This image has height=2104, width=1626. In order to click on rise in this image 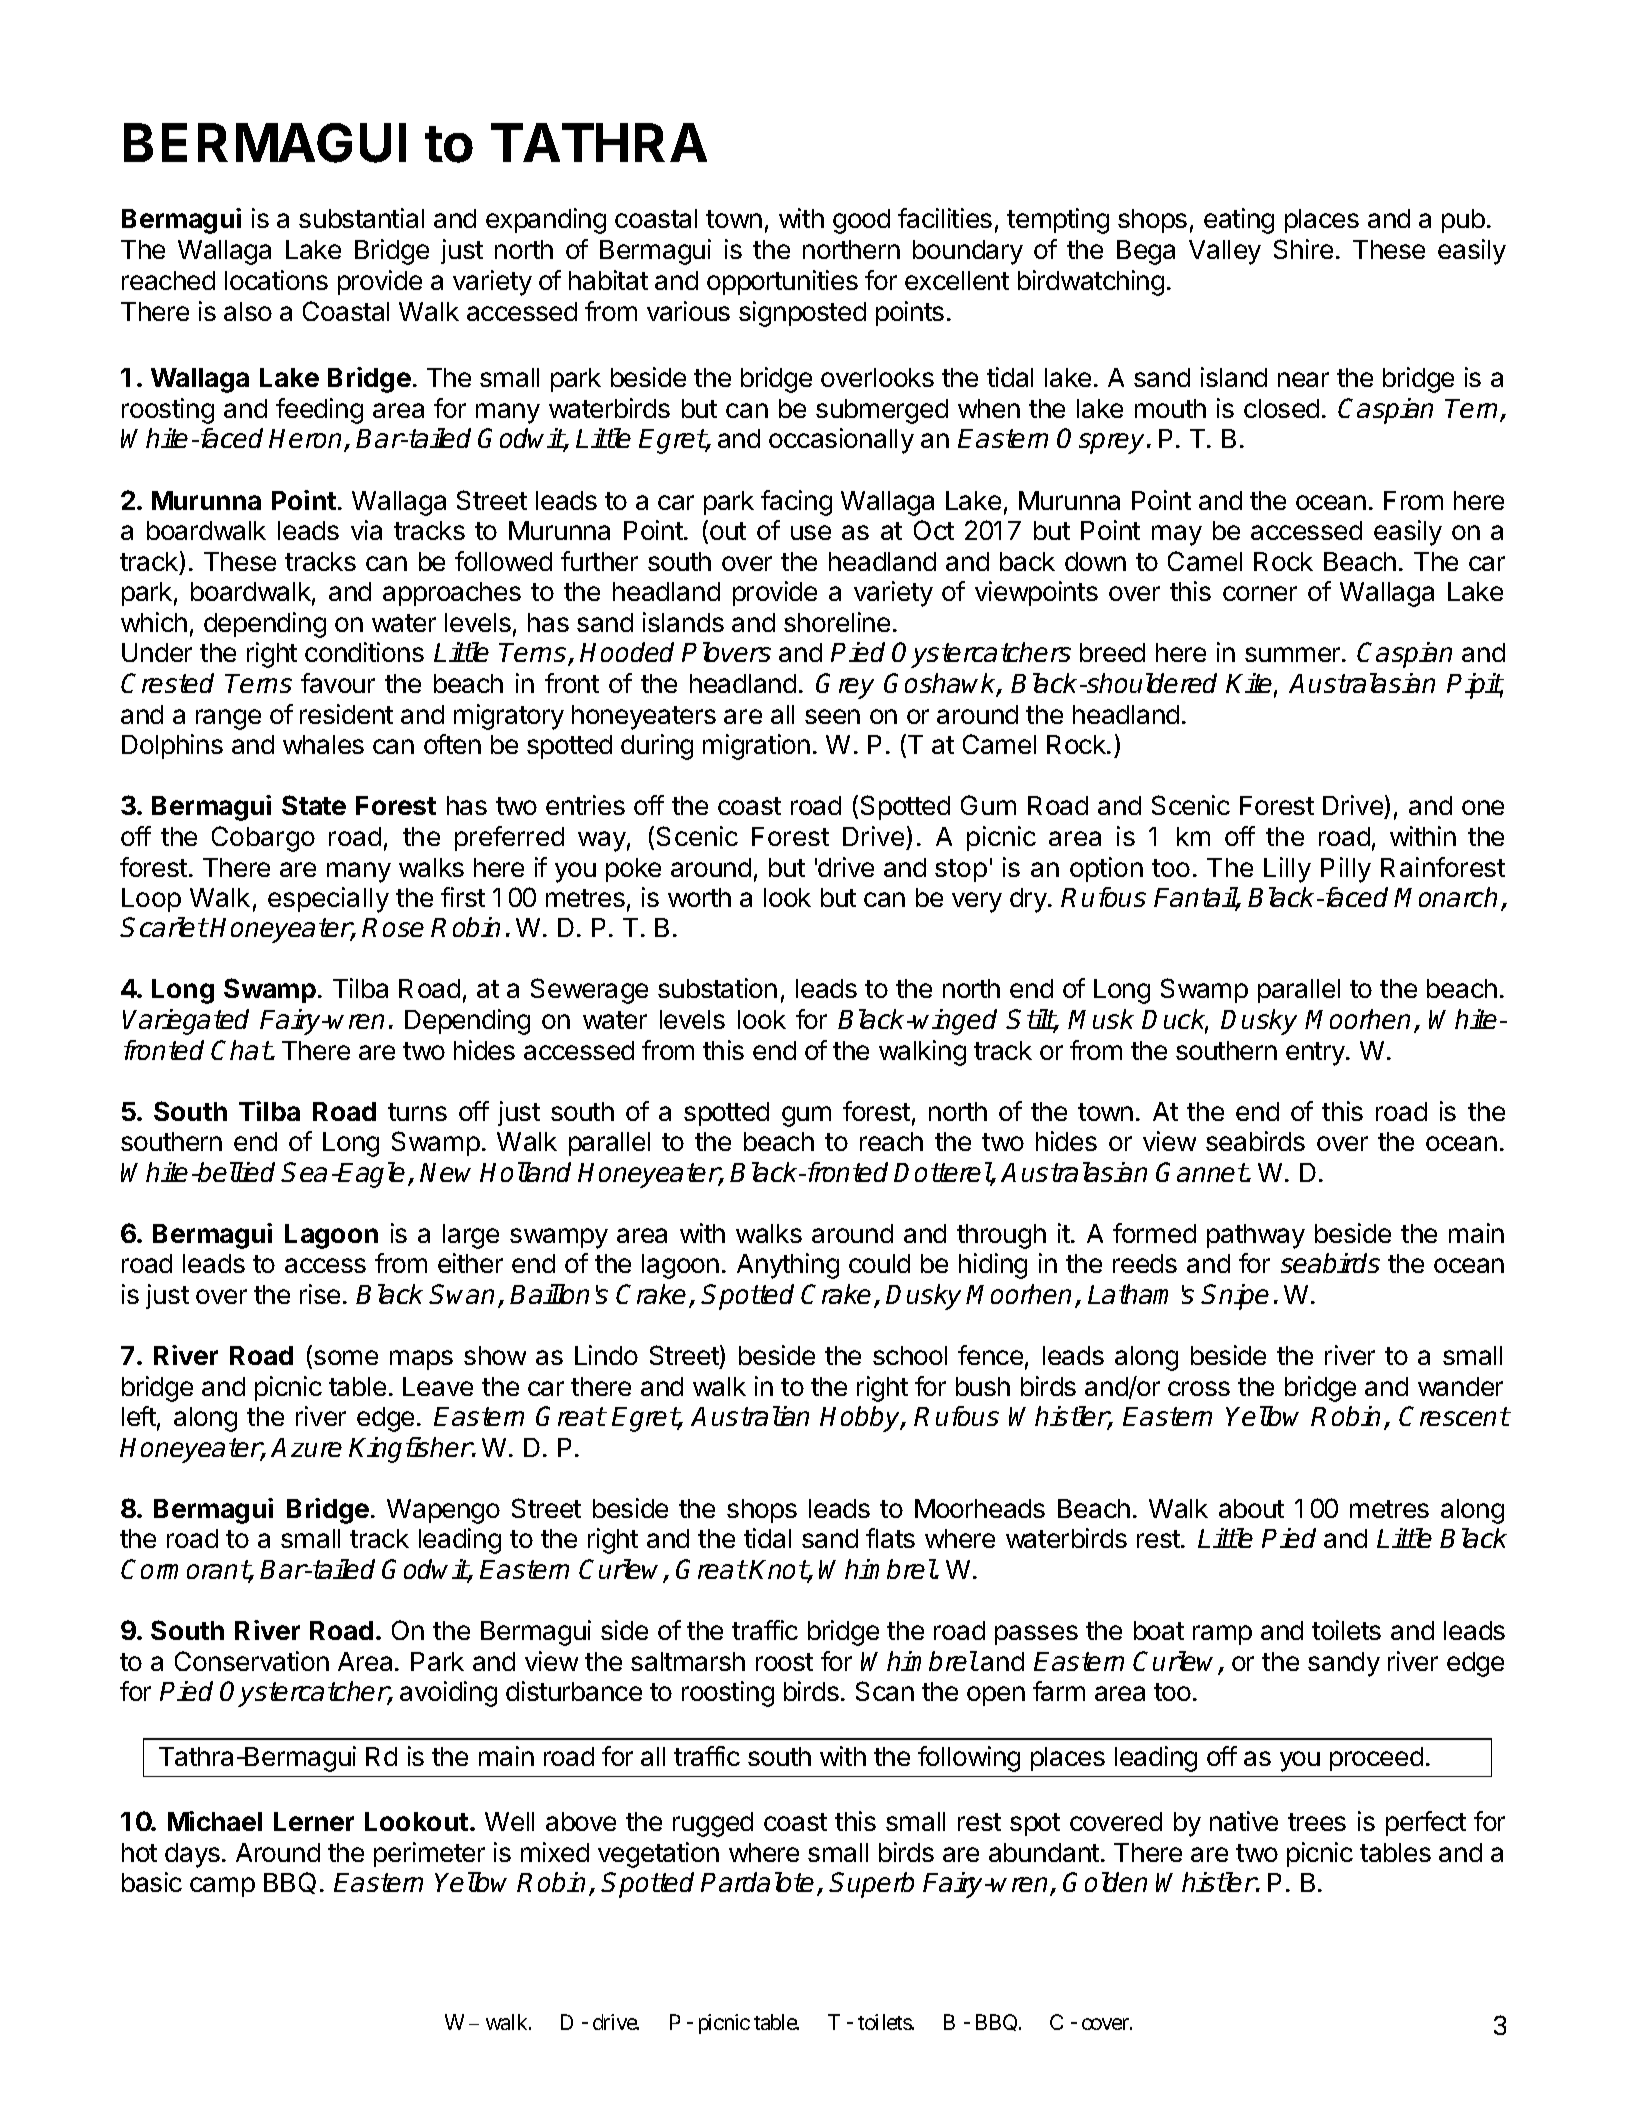, I will do `click(320, 1294)`.
